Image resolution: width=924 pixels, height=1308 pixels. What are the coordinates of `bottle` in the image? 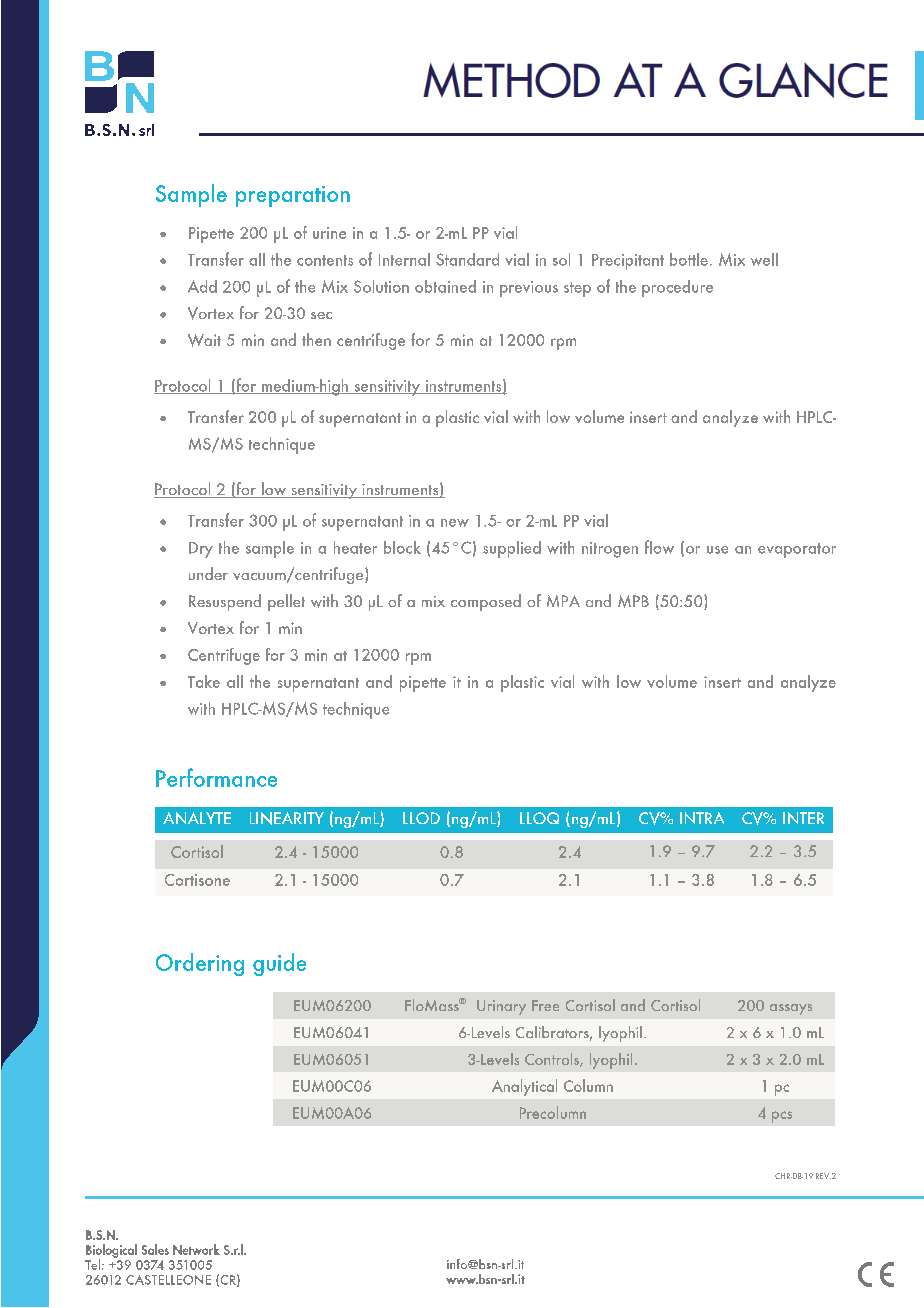 It's located at (689, 259).
